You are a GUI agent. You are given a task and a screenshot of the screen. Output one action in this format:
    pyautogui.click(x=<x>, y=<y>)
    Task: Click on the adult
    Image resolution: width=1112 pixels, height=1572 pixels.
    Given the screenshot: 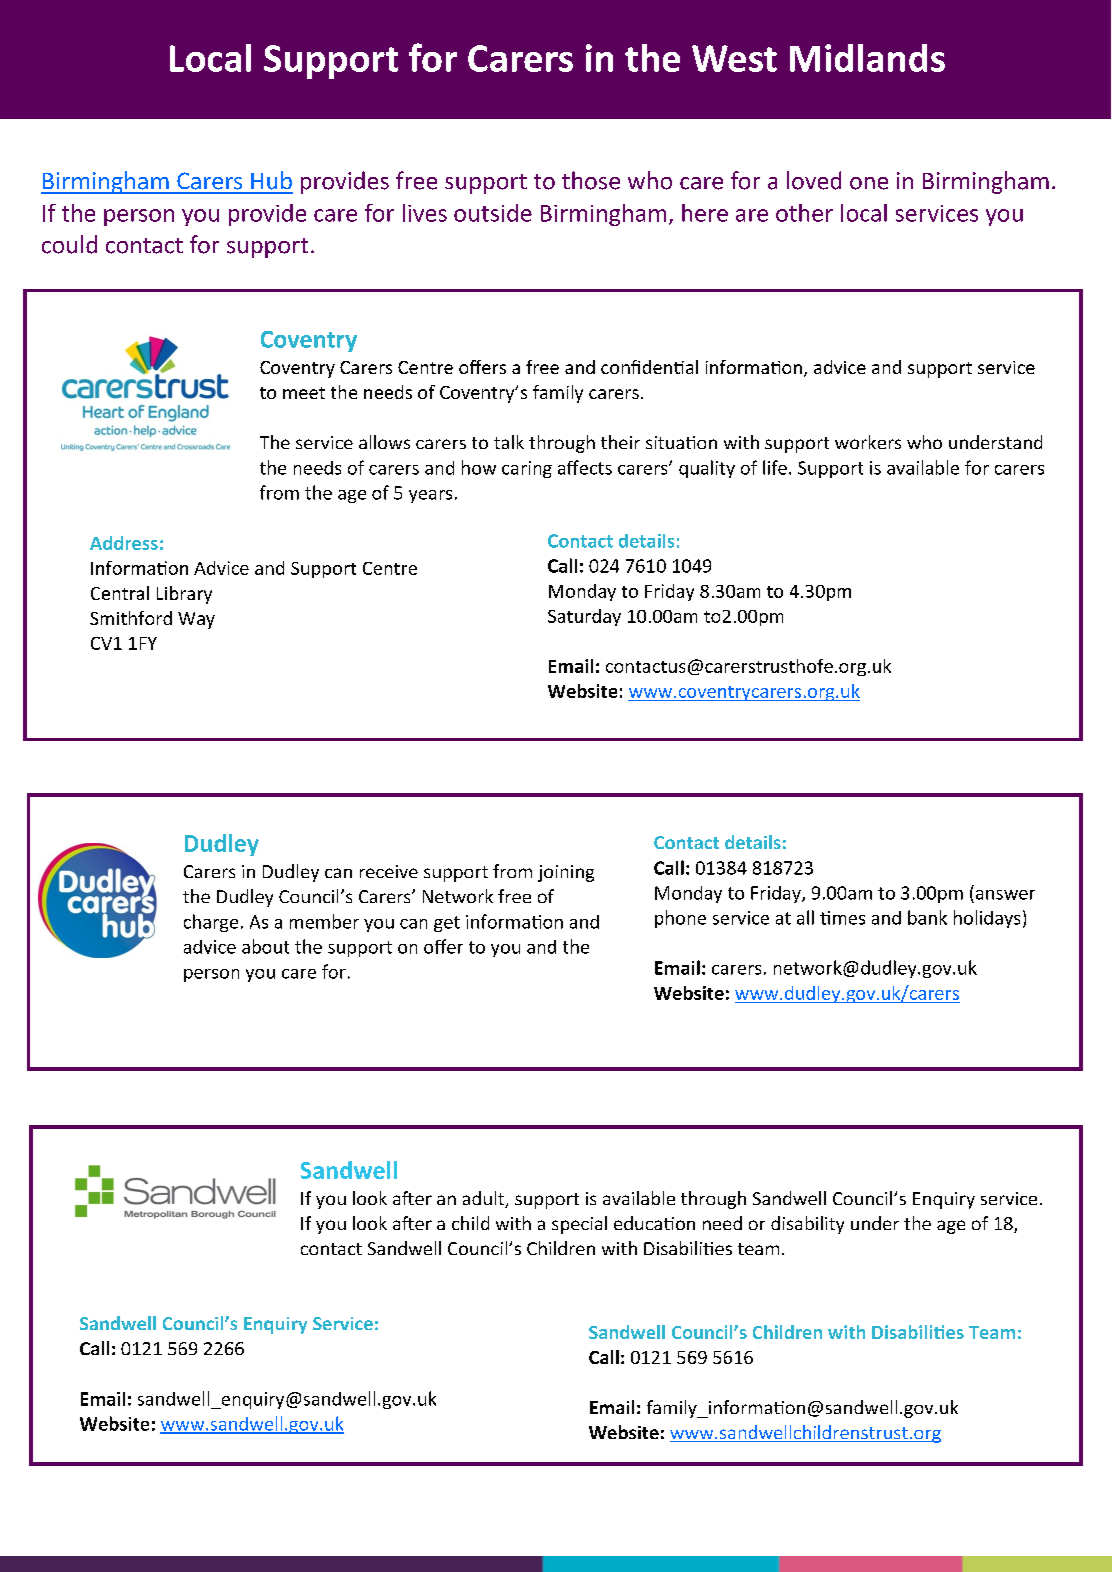 What is the action you would take?
    pyautogui.click(x=485, y=1199)
